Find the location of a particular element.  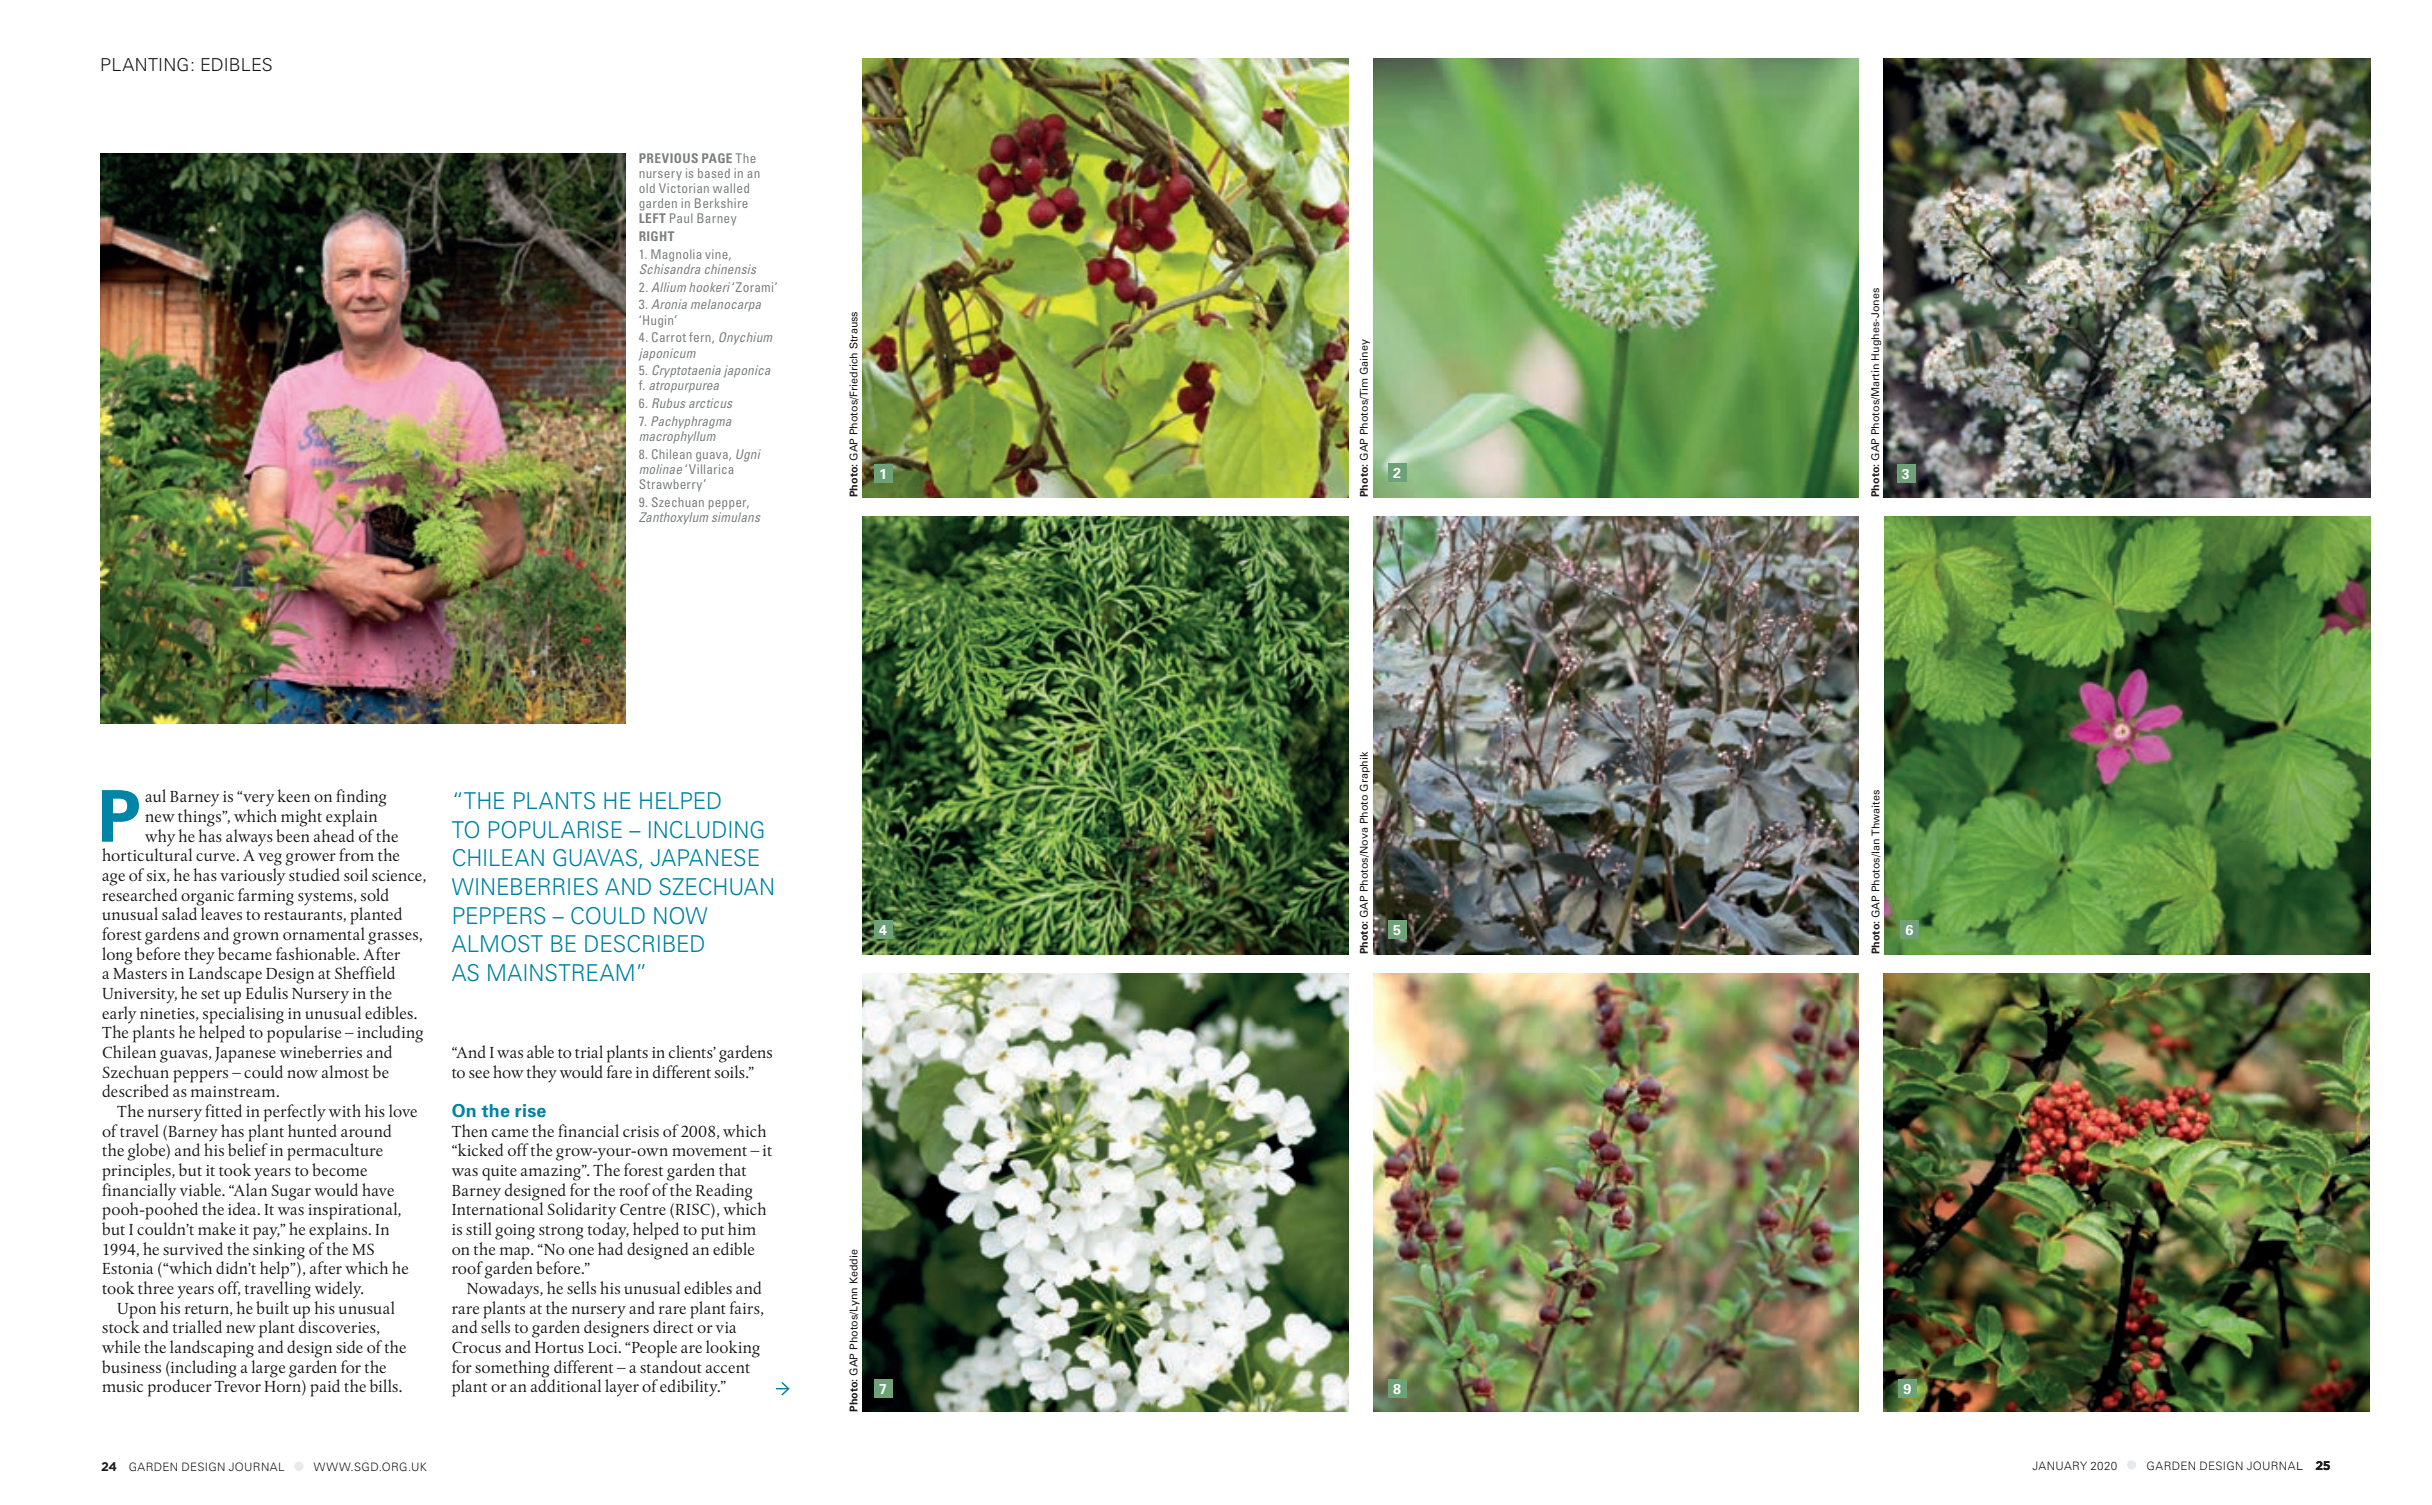

fare is located at coordinates (619, 1071).
